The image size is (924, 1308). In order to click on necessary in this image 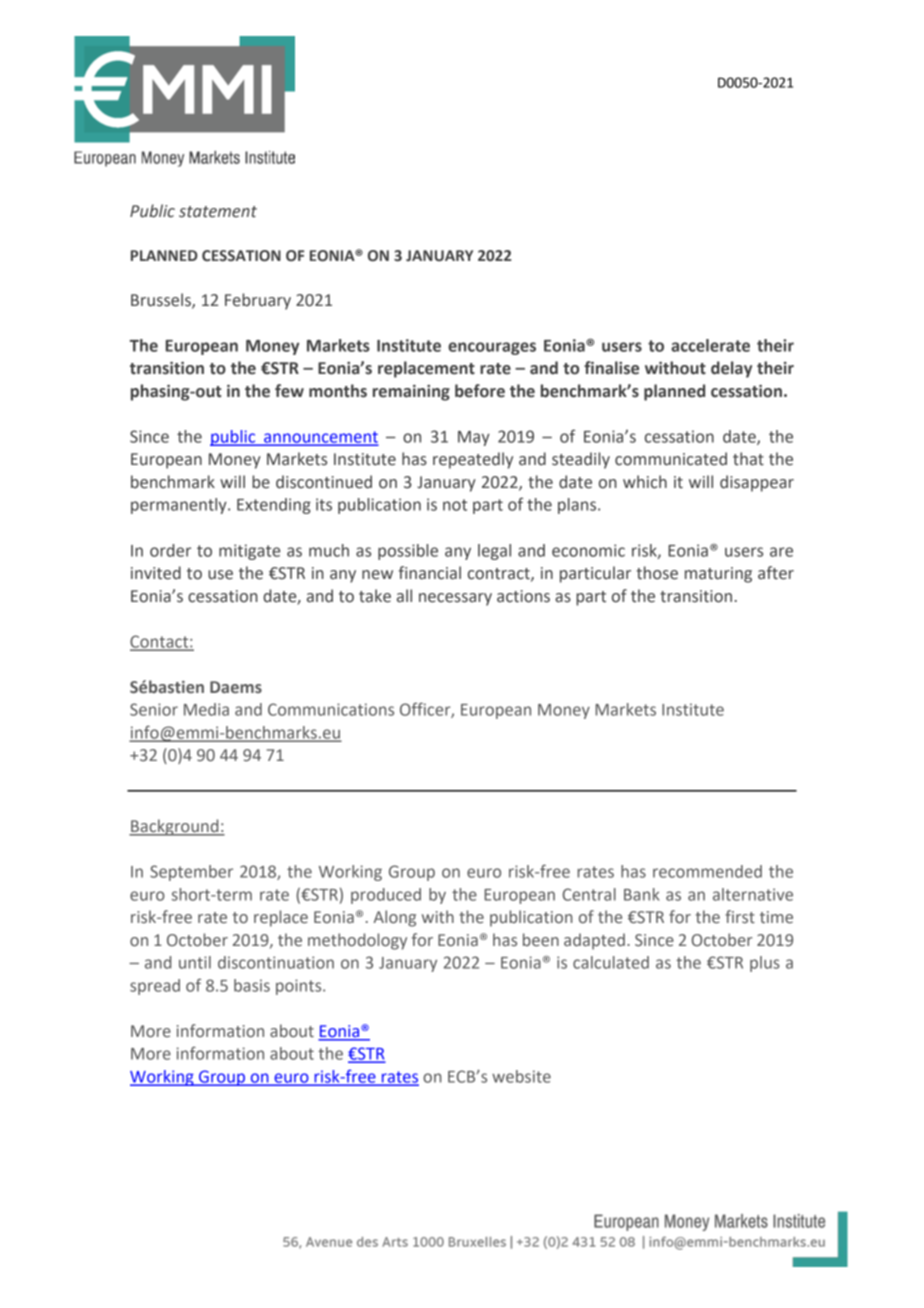, I will do `click(455, 599)`.
